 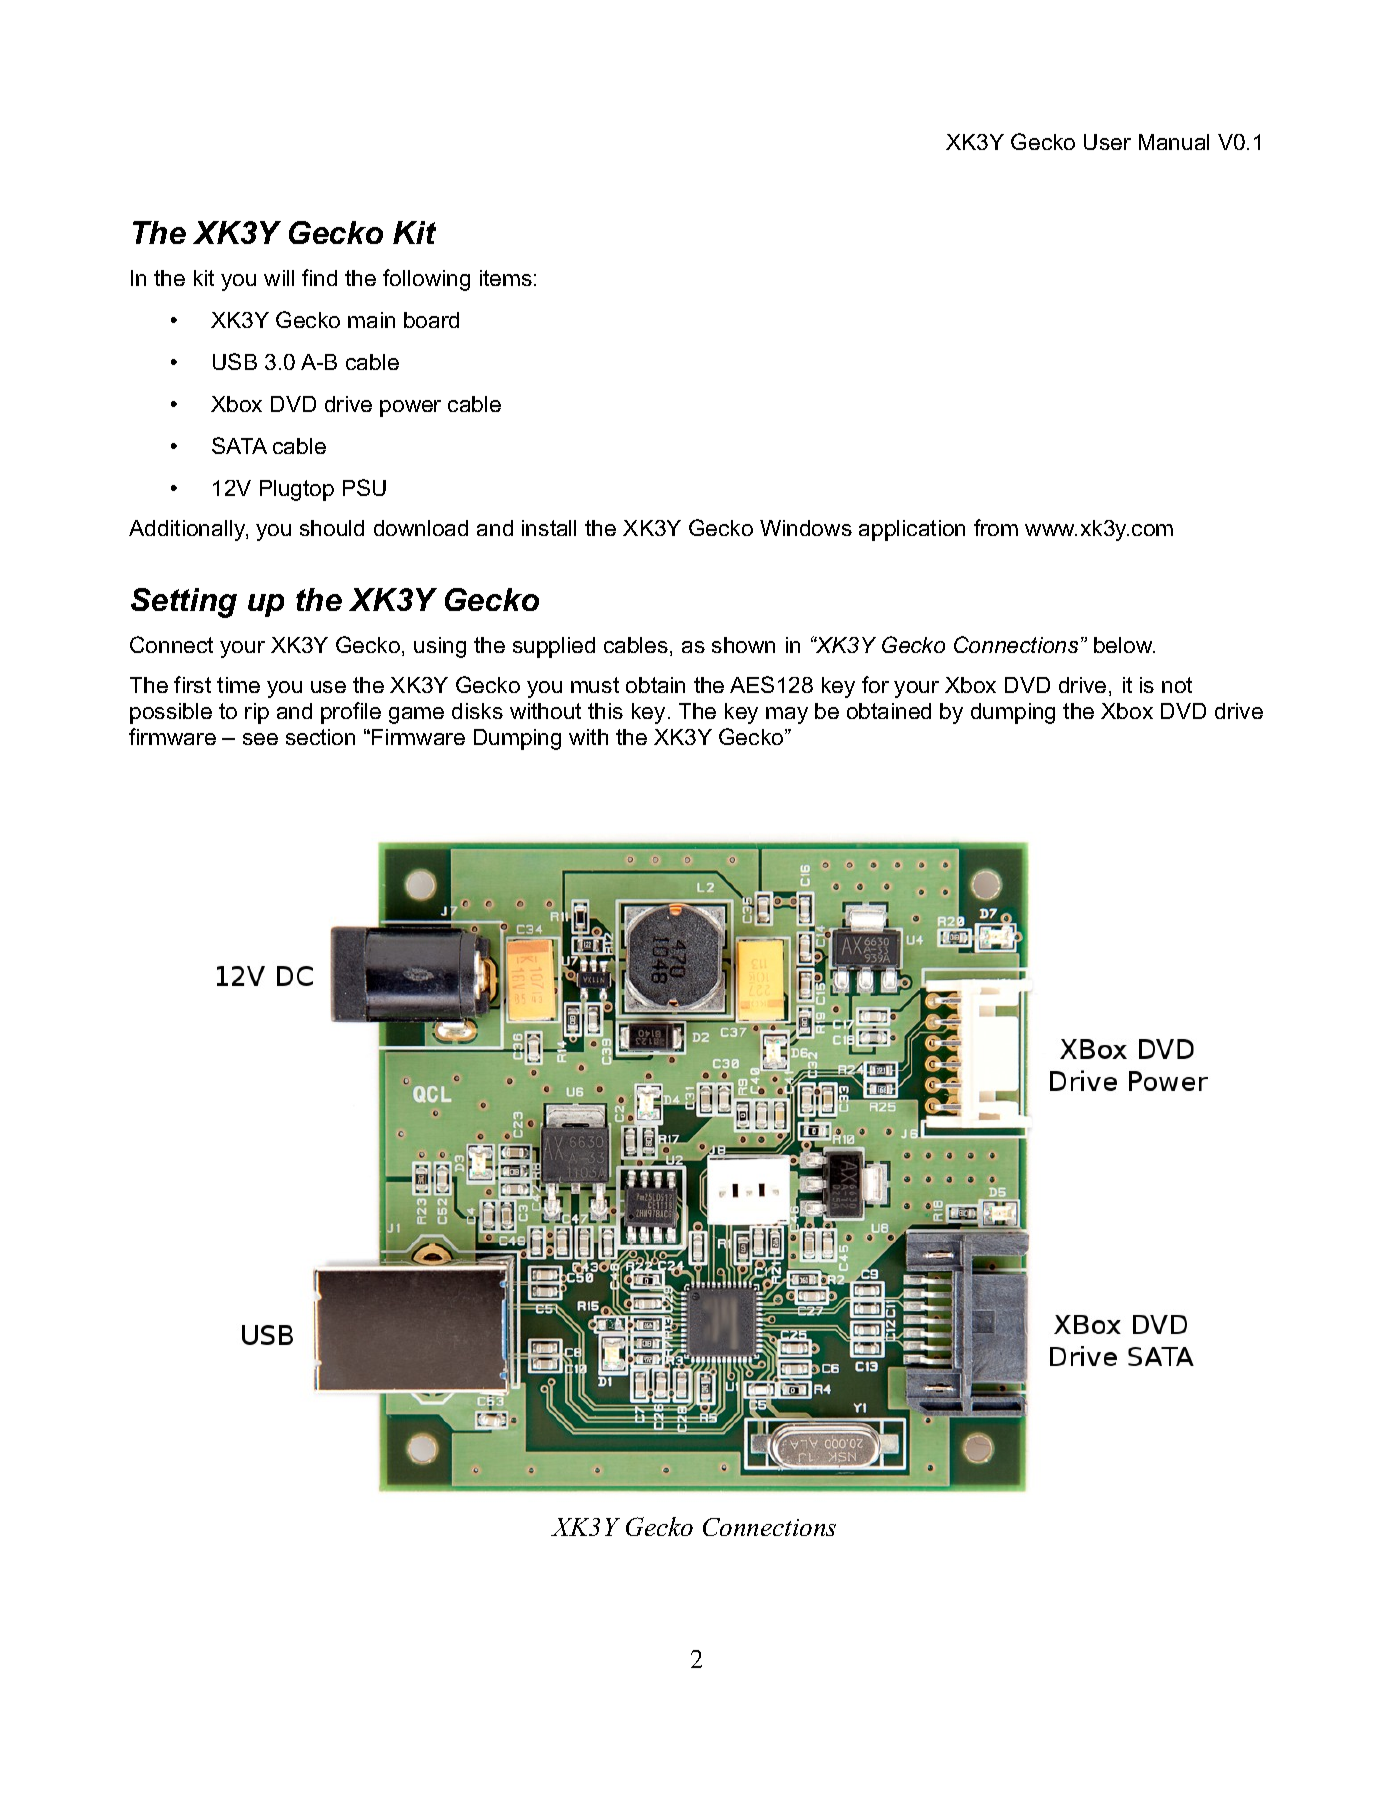 What do you see at coordinates (549, 528) in the image?
I see `install` at bounding box center [549, 528].
